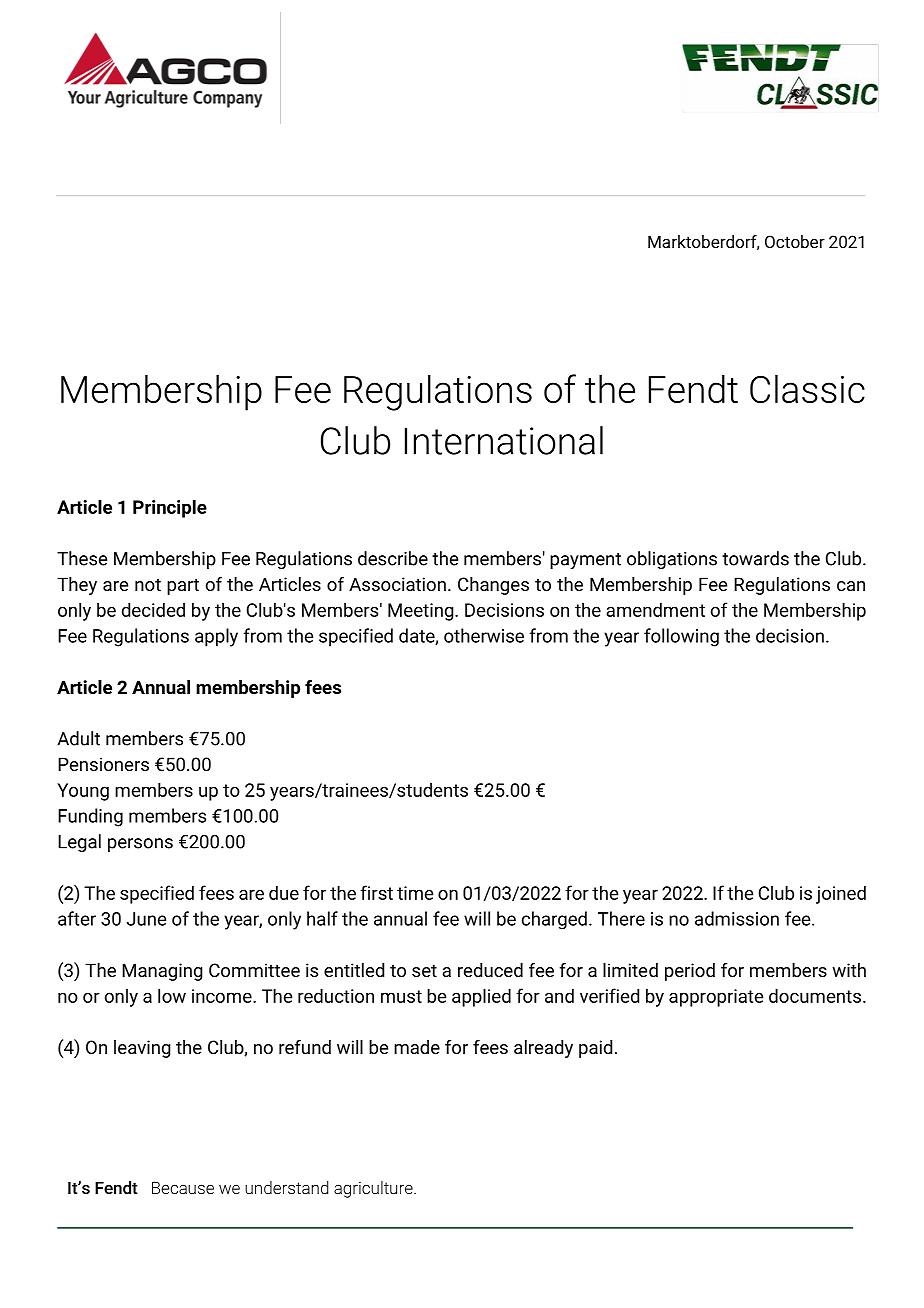 Image resolution: width=924 pixels, height=1308 pixels. I want to click on Changes, so click(493, 586).
